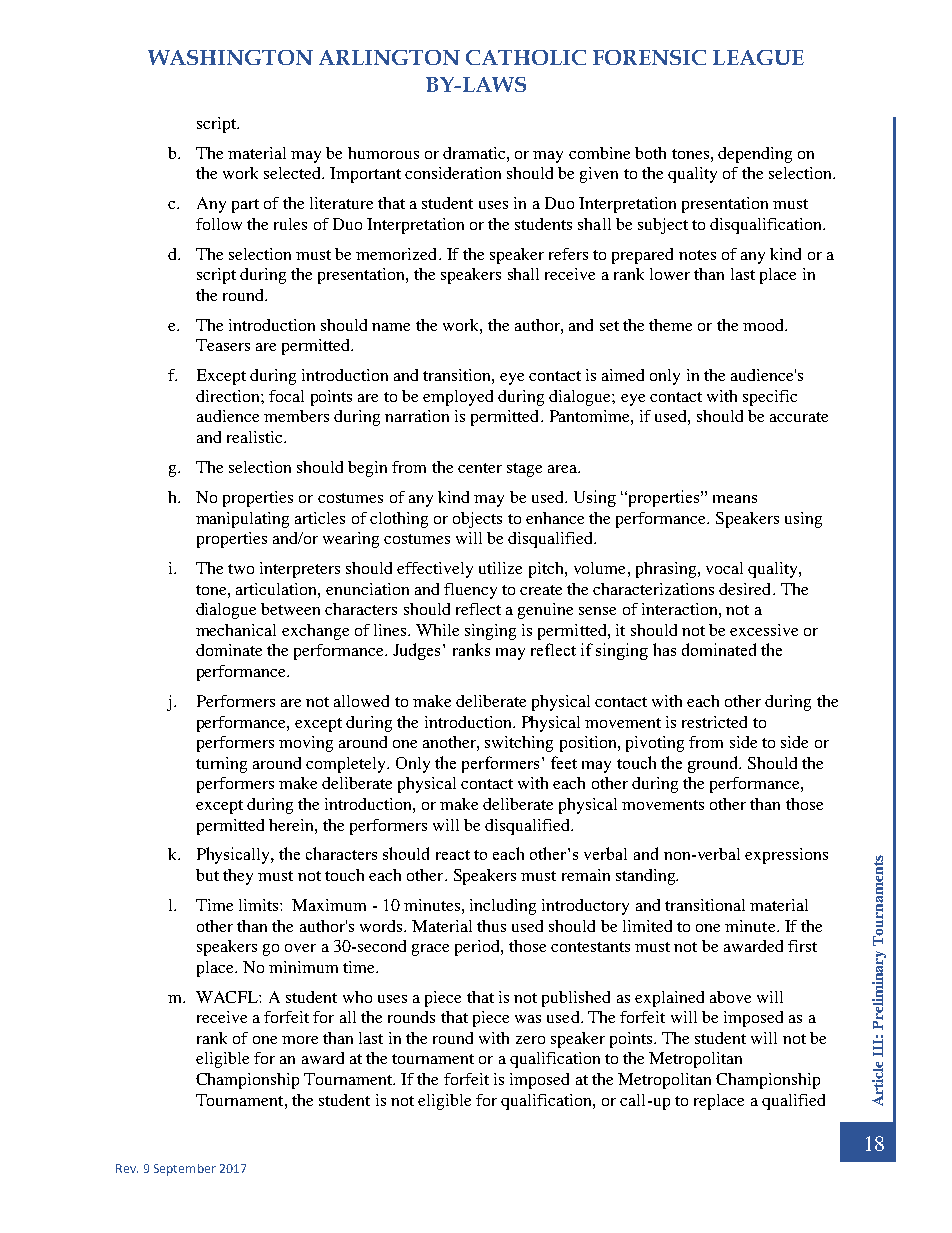 The image size is (952, 1233). I want to click on zero, so click(530, 1040).
